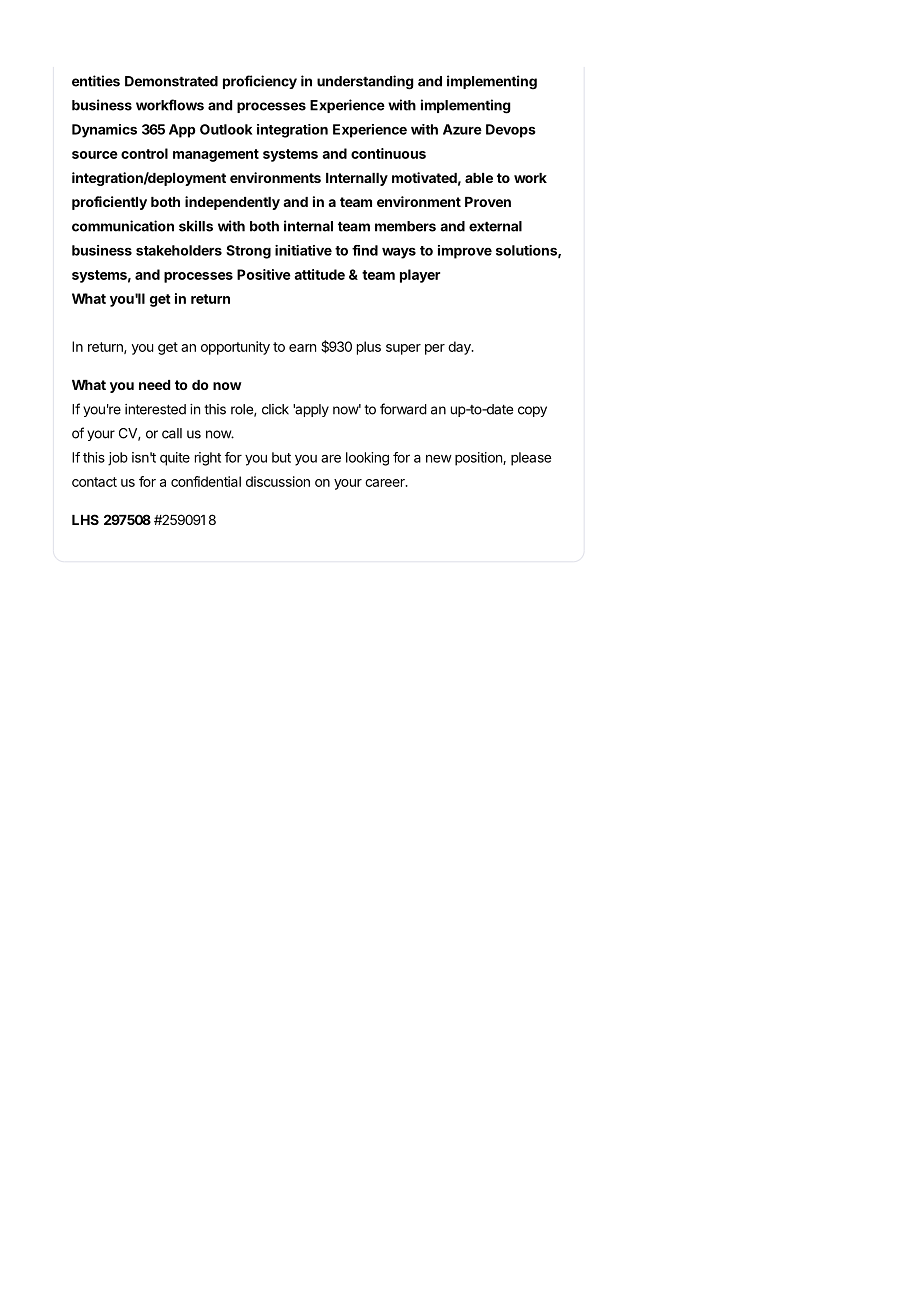  Describe the element at coordinates (260, 82) in the page. I see `proficiency` at that location.
